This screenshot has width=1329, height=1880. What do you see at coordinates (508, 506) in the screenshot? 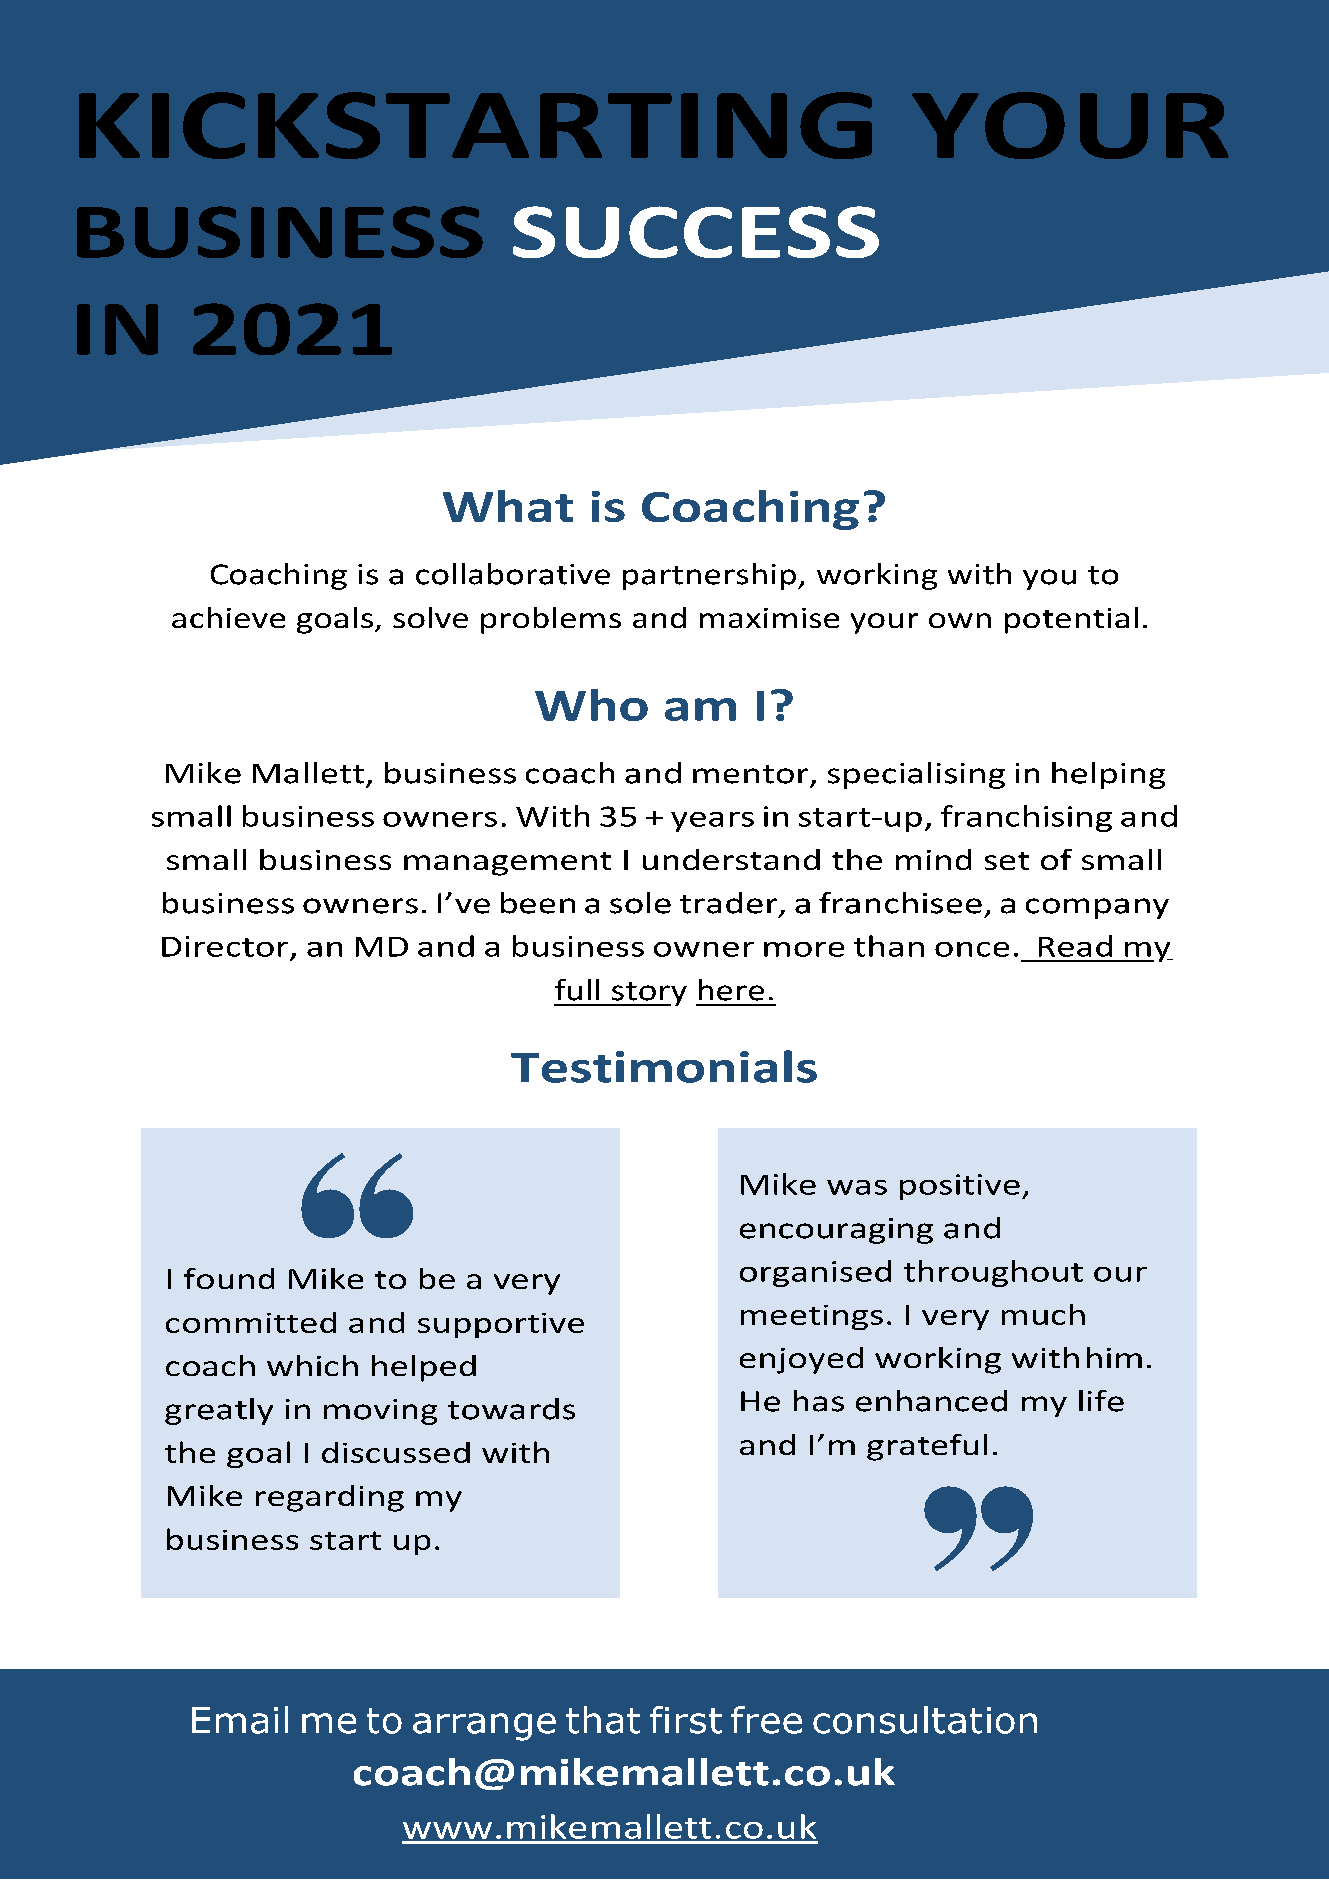
I see `What` at bounding box center [508, 506].
